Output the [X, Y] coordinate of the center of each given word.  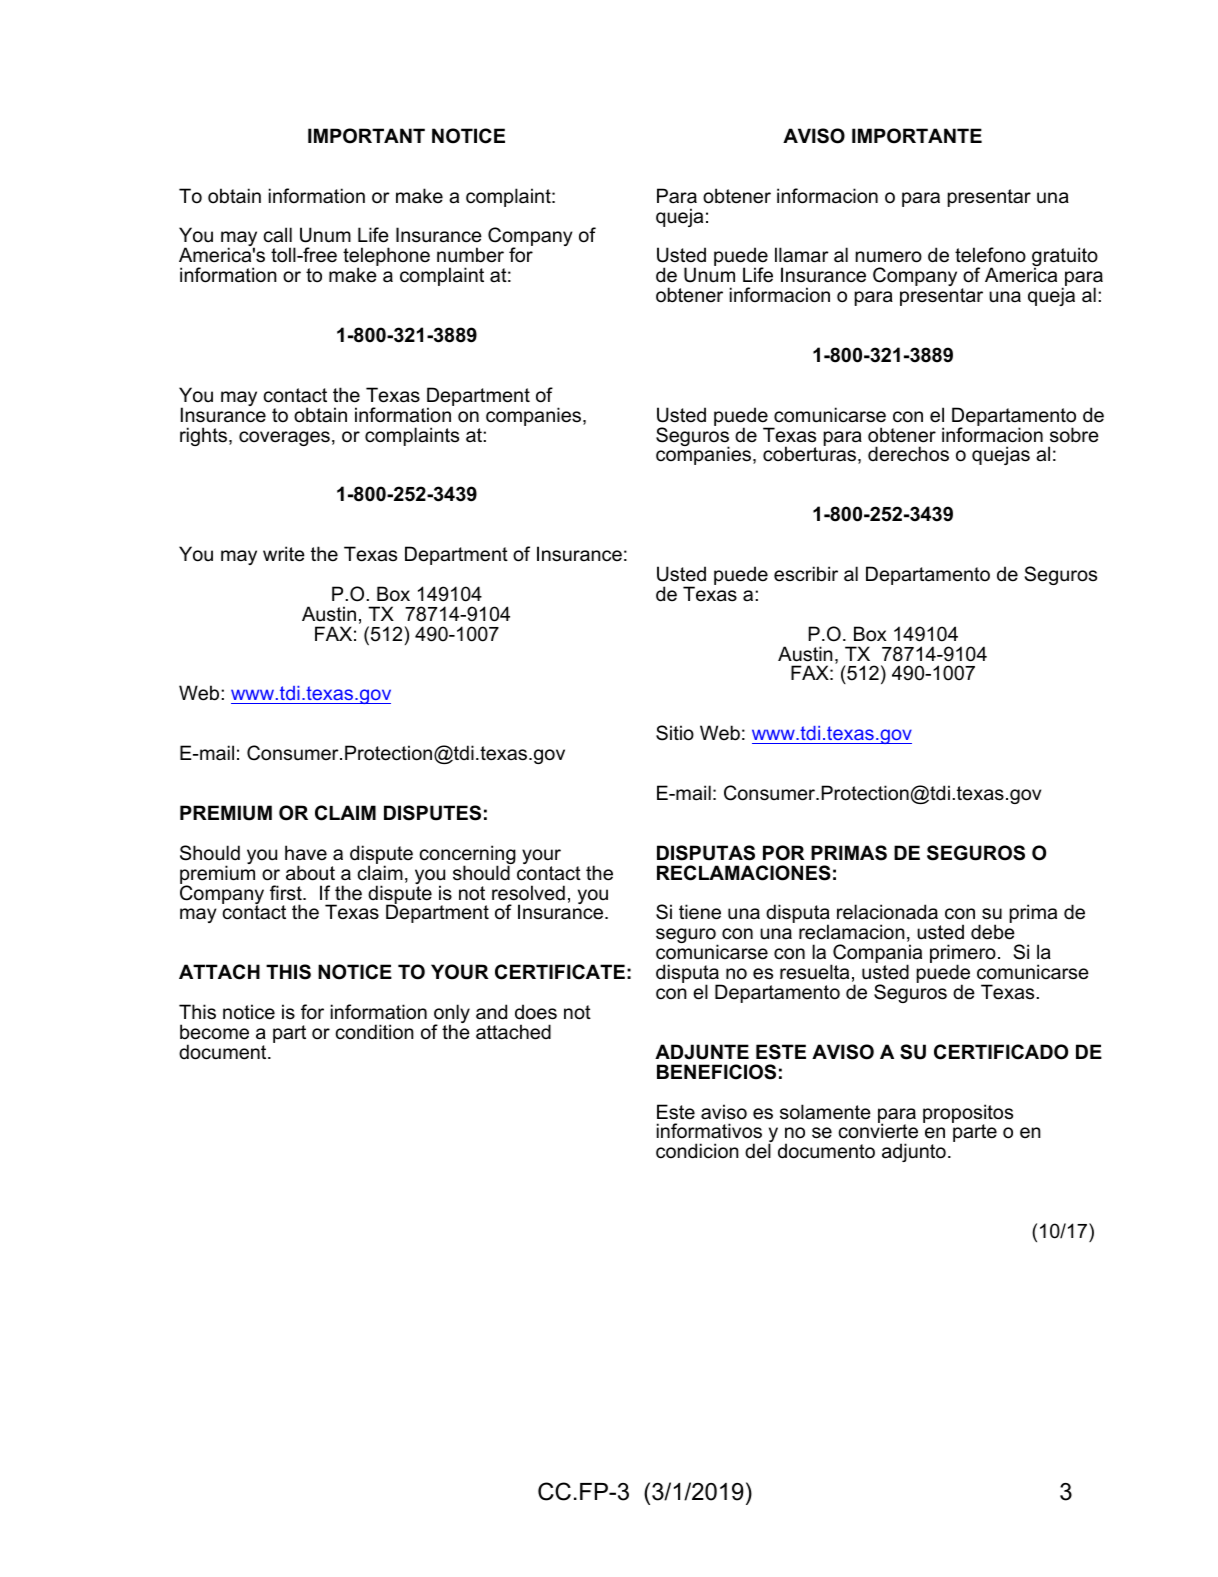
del [758, 1151]
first [287, 893]
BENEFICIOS [716, 1072]
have [306, 853]
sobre [1074, 435]
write [284, 554]
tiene [700, 912]
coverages [284, 438]
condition [375, 1032]
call [278, 235]
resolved [528, 893]
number [470, 255]
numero [889, 257]
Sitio [675, 733]
